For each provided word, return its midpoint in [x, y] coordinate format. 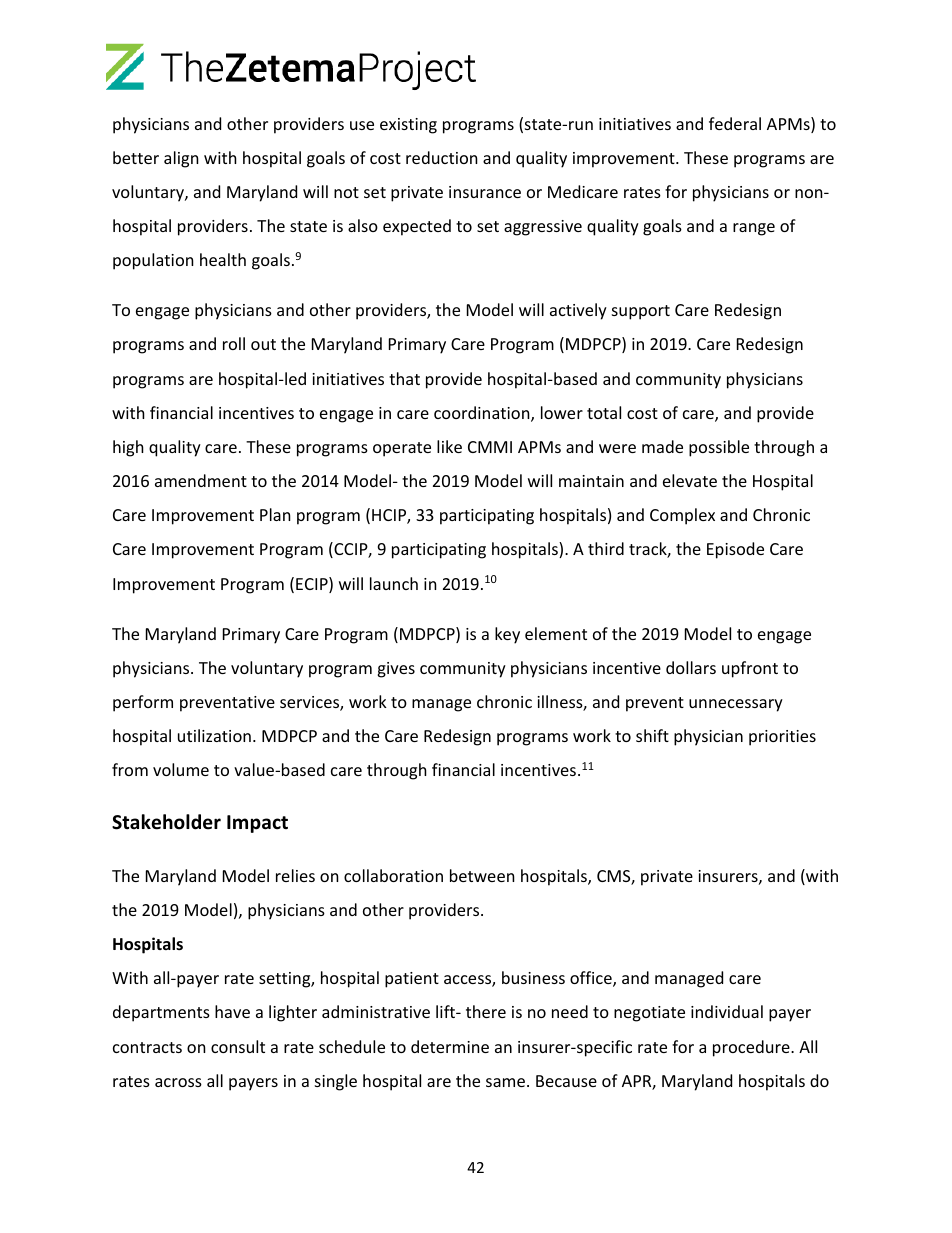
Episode [735, 550]
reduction [442, 157]
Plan [275, 514]
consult [238, 1046]
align [181, 159]
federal [735, 123]
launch [394, 583]
